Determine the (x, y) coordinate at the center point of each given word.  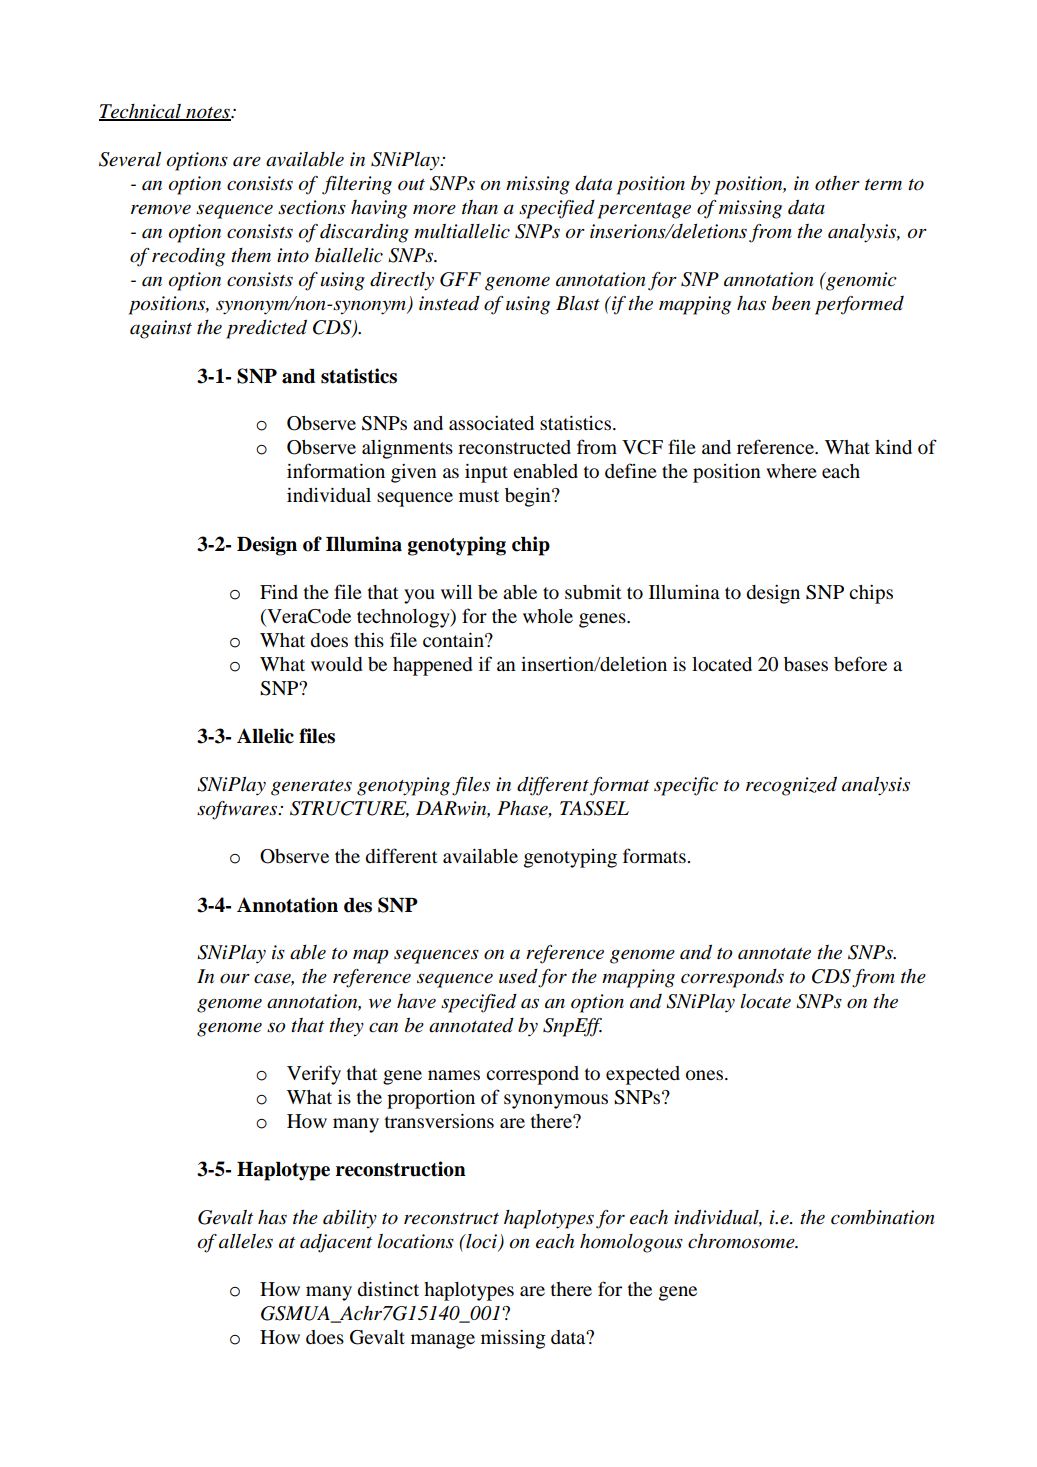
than (480, 207)
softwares (238, 810)
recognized (791, 786)
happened (432, 666)
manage (443, 1341)
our (235, 978)
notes (208, 113)
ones (704, 1075)
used (519, 977)
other (837, 183)
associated (491, 423)
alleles (246, 1241)
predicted (266, 329)
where (791, 471)
